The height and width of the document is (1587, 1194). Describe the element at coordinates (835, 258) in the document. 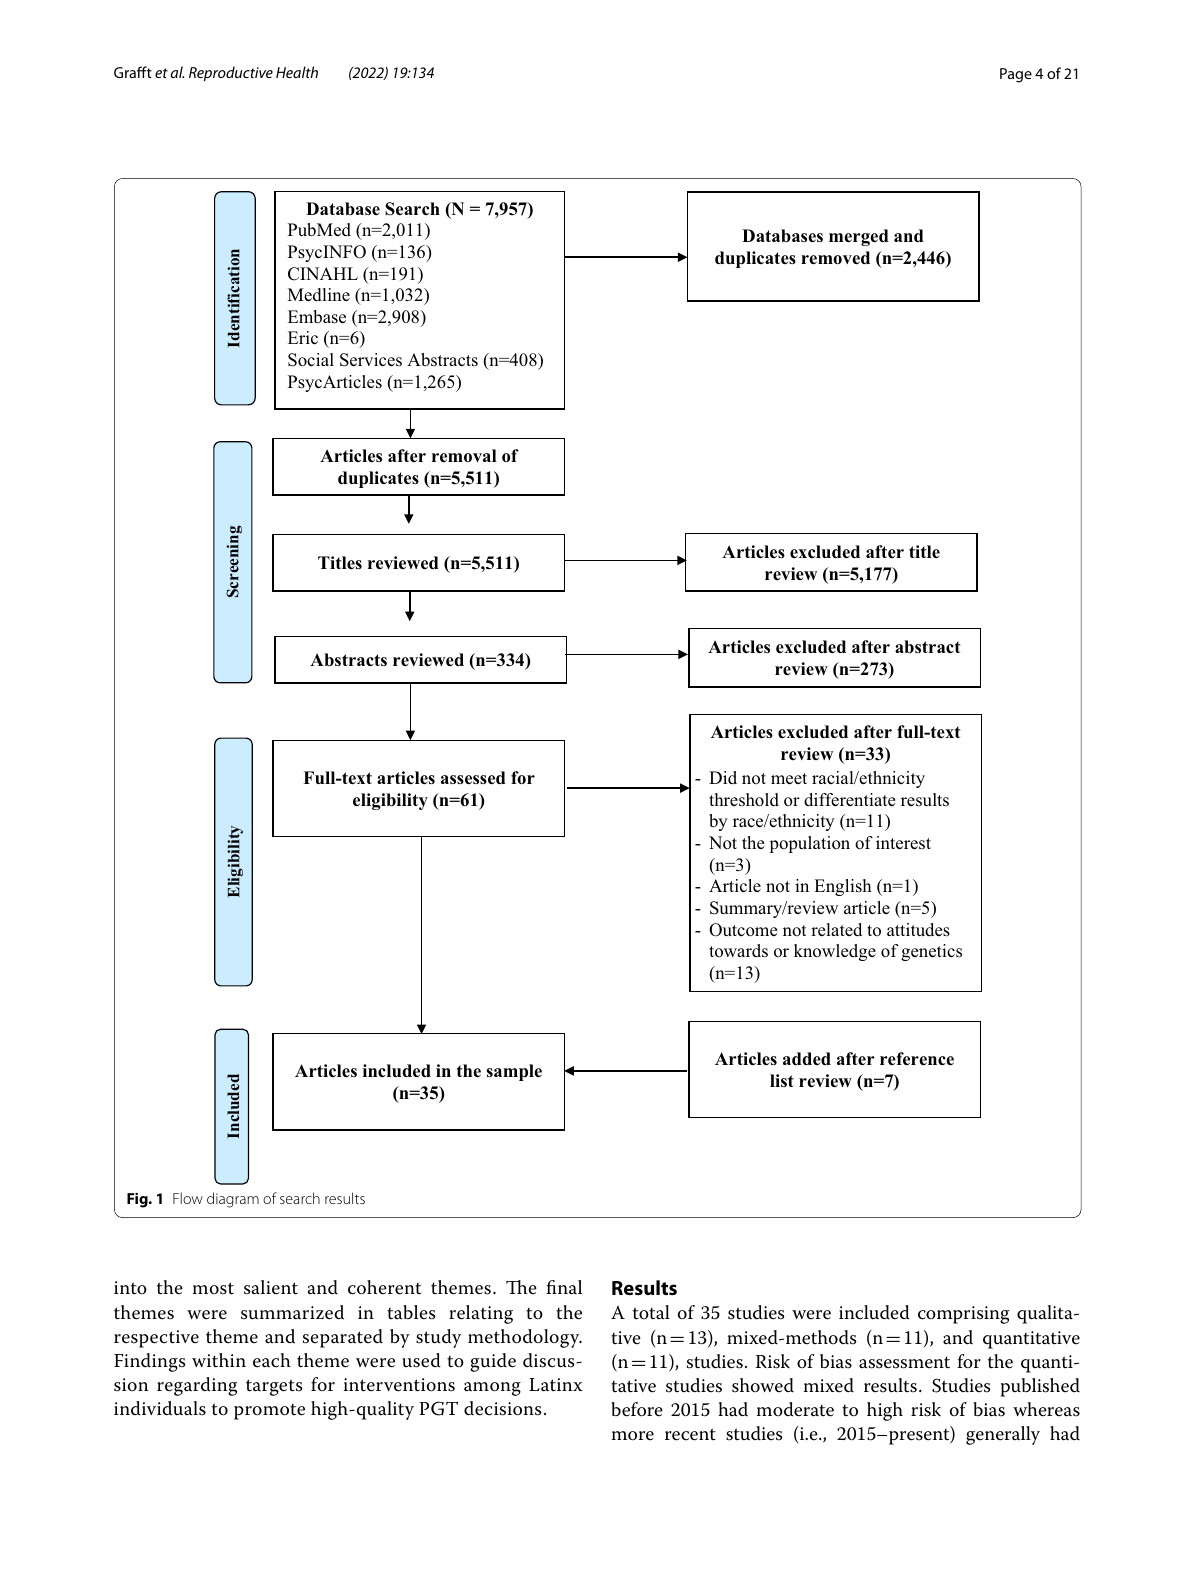

I see `removed` at that location.
